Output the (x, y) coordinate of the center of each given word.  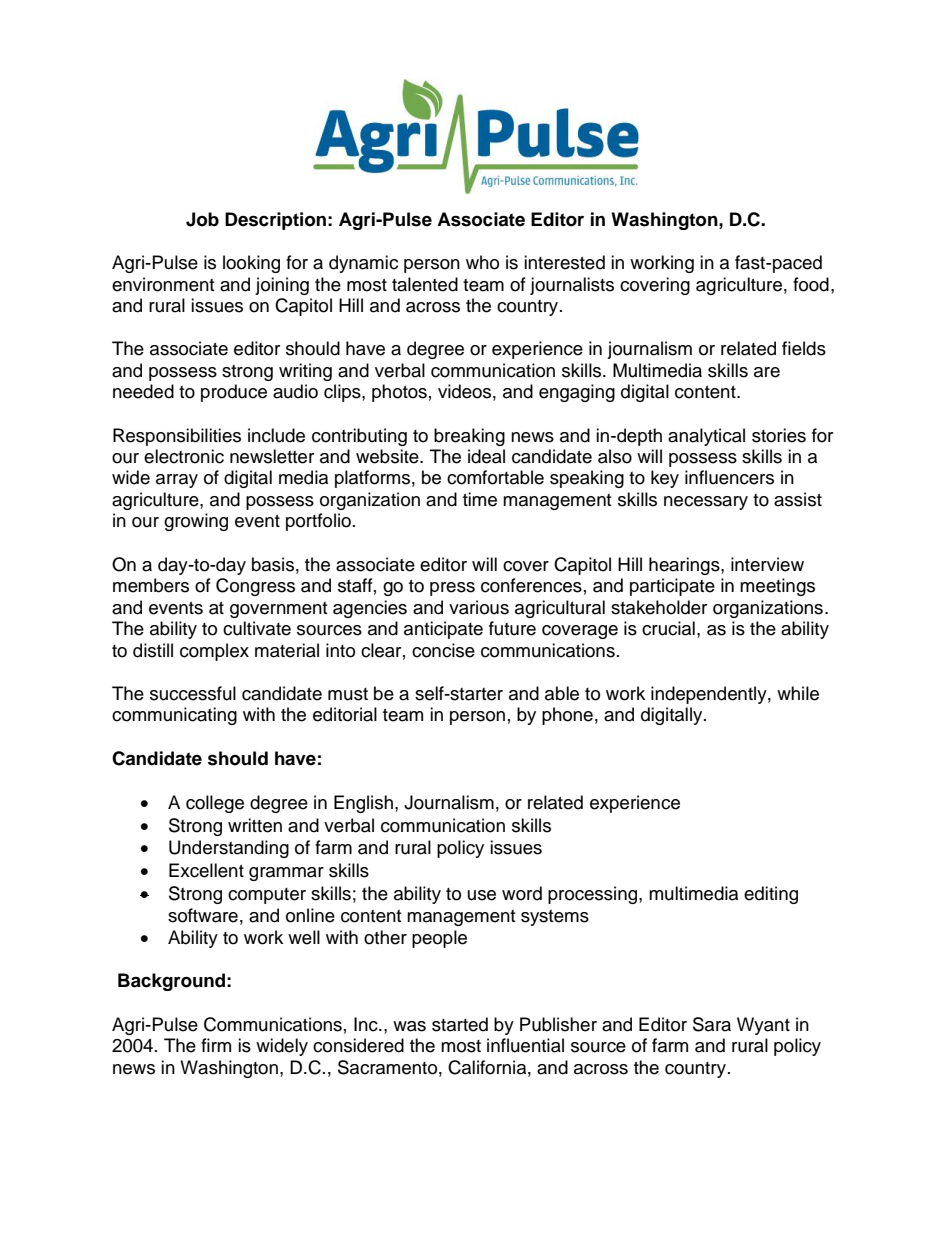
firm (216, 1045)
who (482, 262)
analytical (706, 437)
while (798, 693)
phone (567, 716)
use (482, 895)
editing (771, 895)
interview (767, 564)
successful (193, 693)
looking (251, 264)
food (811, 284)
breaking (469, 437)
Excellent (206, 870)
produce (234, 393)
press (452, 589)
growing (196, 522)
